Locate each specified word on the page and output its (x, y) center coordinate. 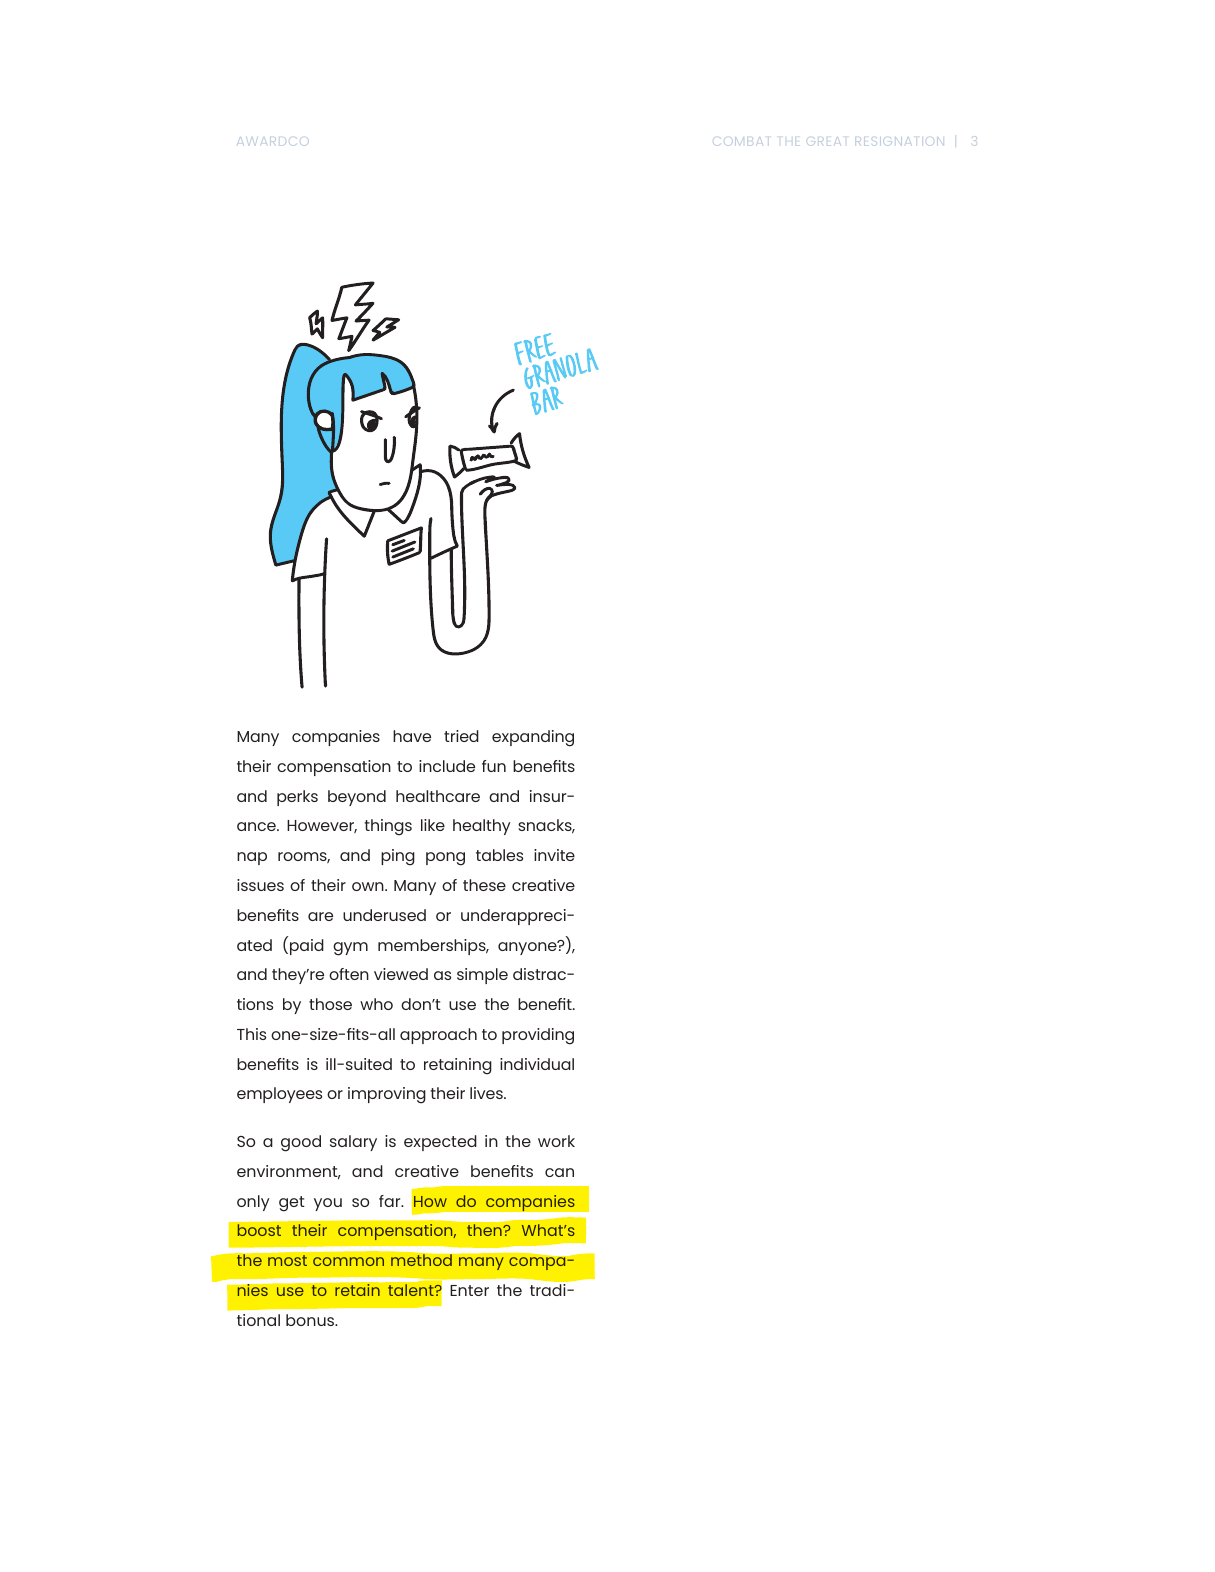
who (376, 1004)
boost (259, 1230)
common (348, 1261)
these (484, 885)
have (412, 736)
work (556, 1141)
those (330, 1004)
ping (398, 857)
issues (260, 885)
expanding (533, 738)
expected (440, 1143)
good (301, 1143)
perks (297, 798)
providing (538, 1036)
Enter (469, 1290)
